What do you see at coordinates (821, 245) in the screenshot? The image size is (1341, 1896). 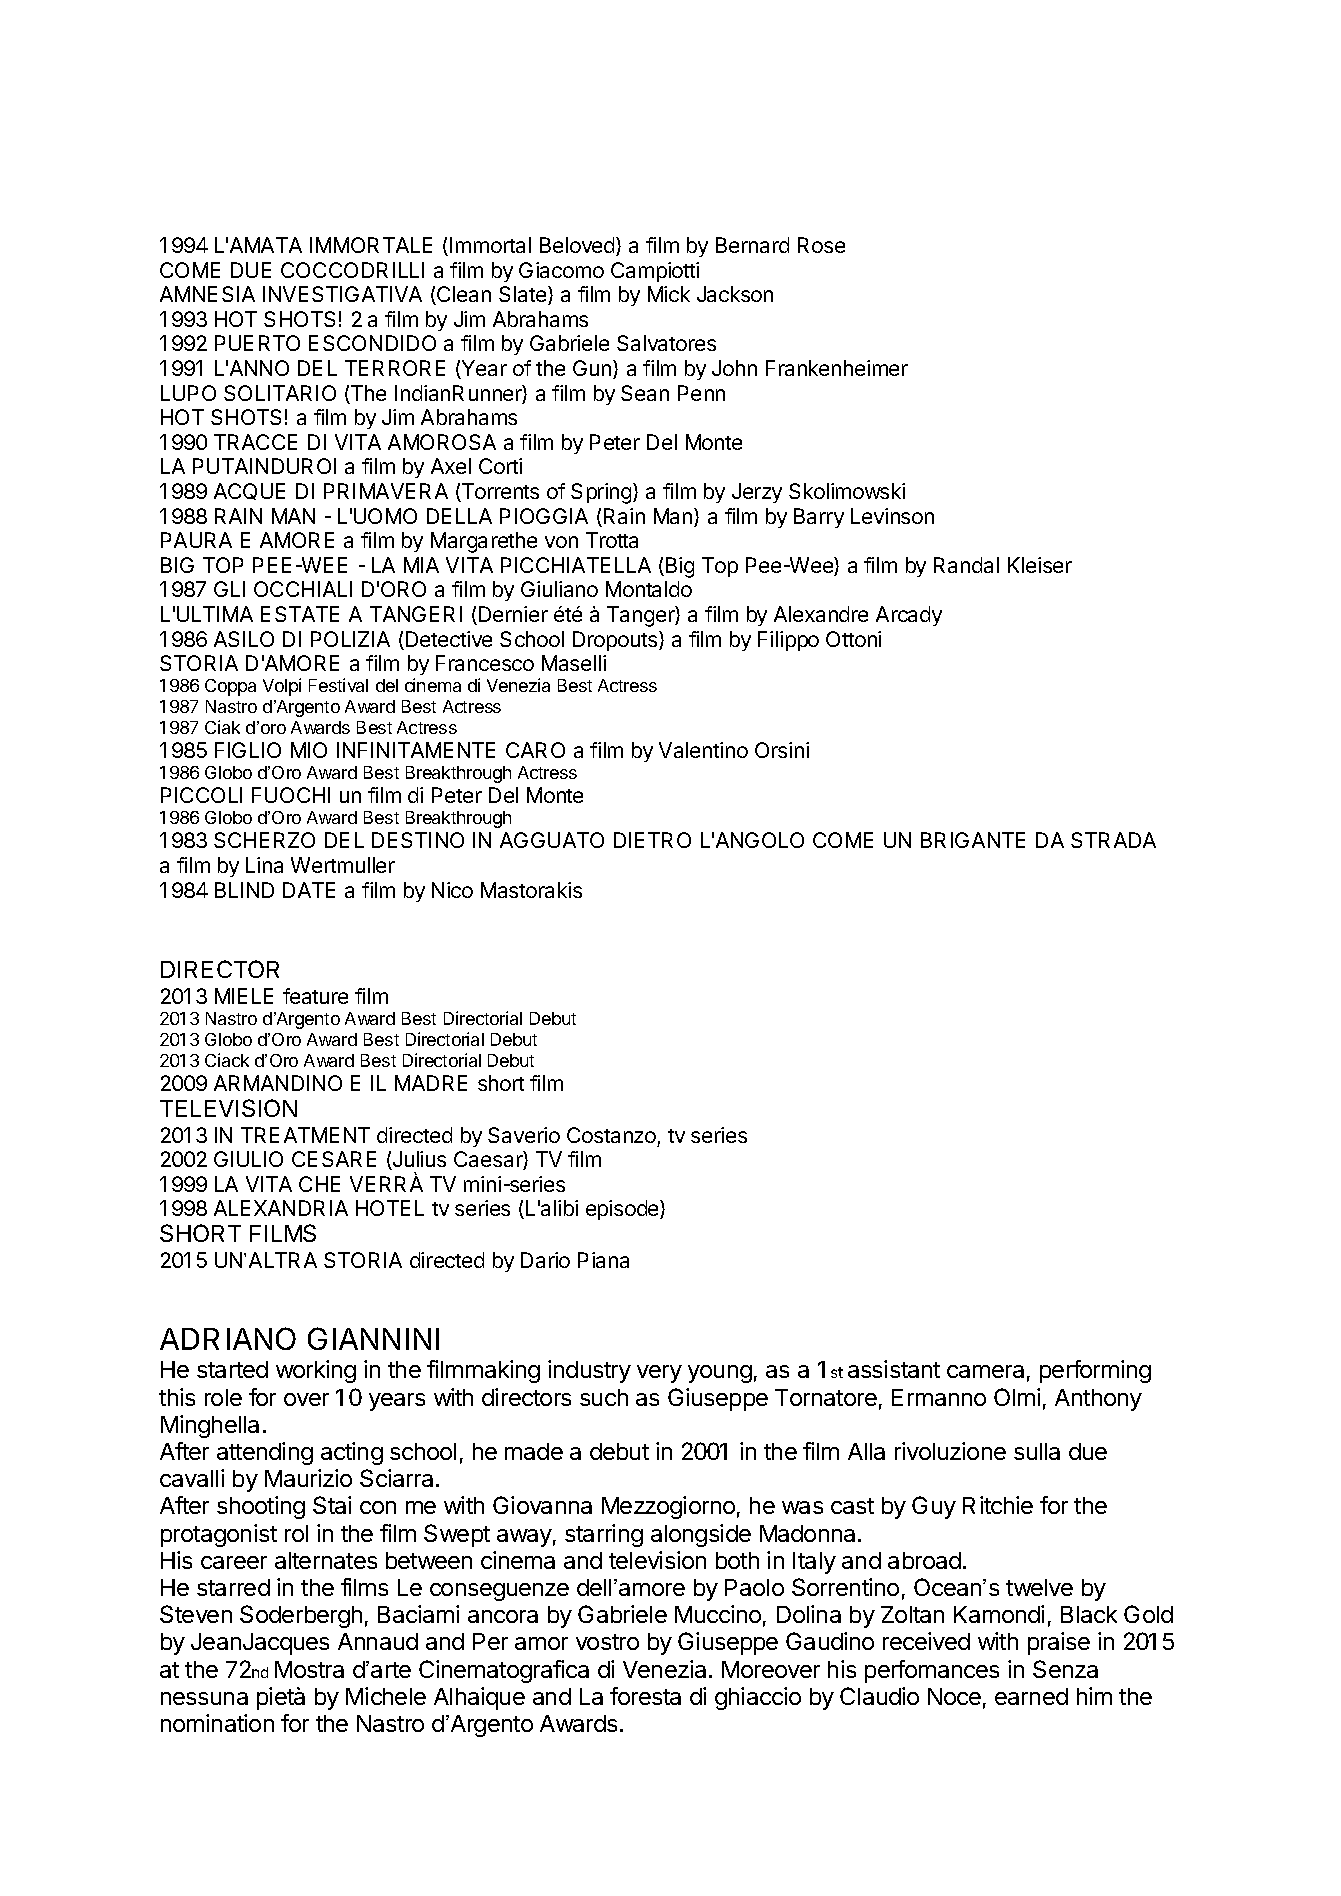 I see `Rose` at bounding box center [821, 245].
